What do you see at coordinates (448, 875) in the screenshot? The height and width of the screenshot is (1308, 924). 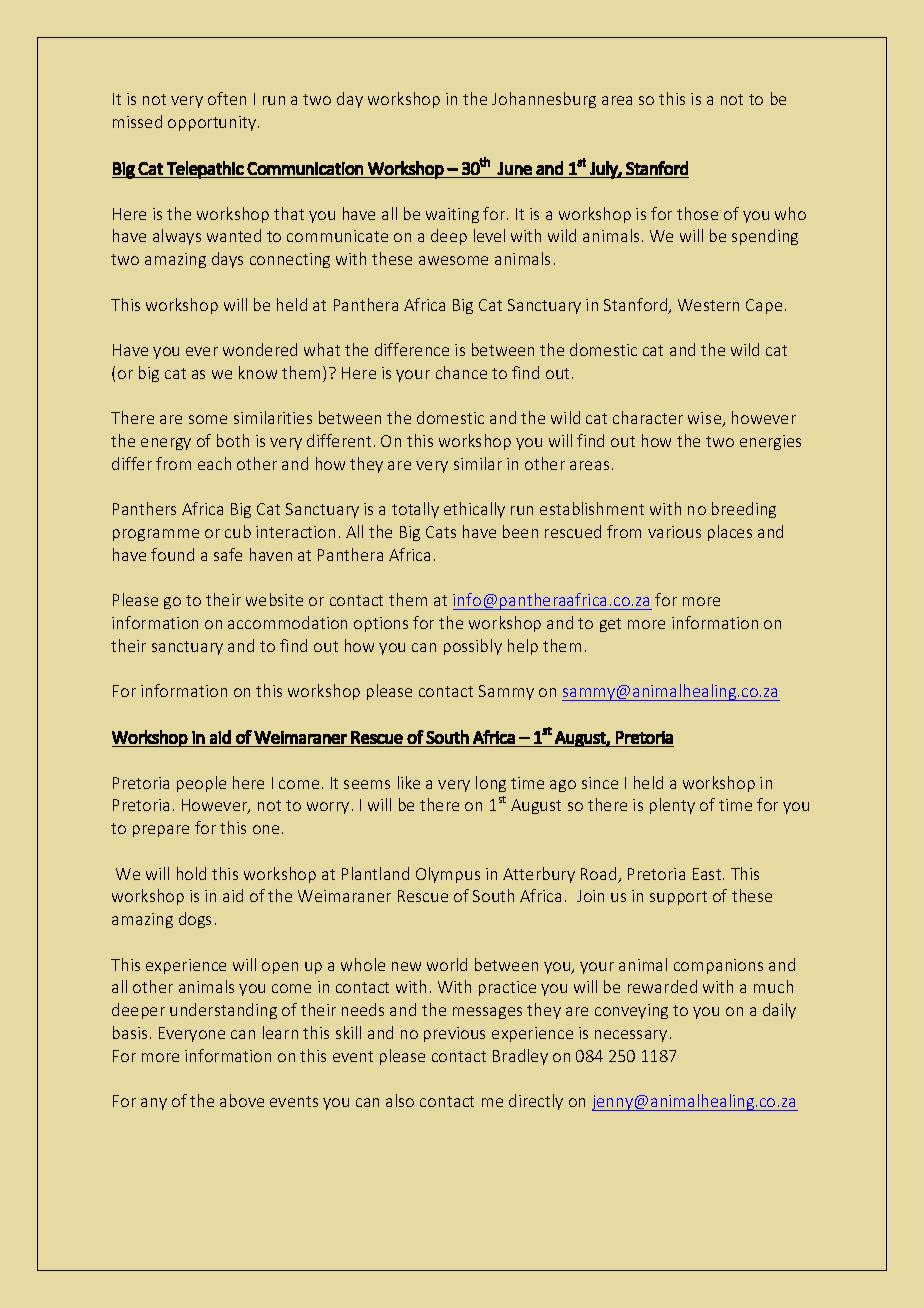 I see `Olympus` at bounding box center [448, 875].
